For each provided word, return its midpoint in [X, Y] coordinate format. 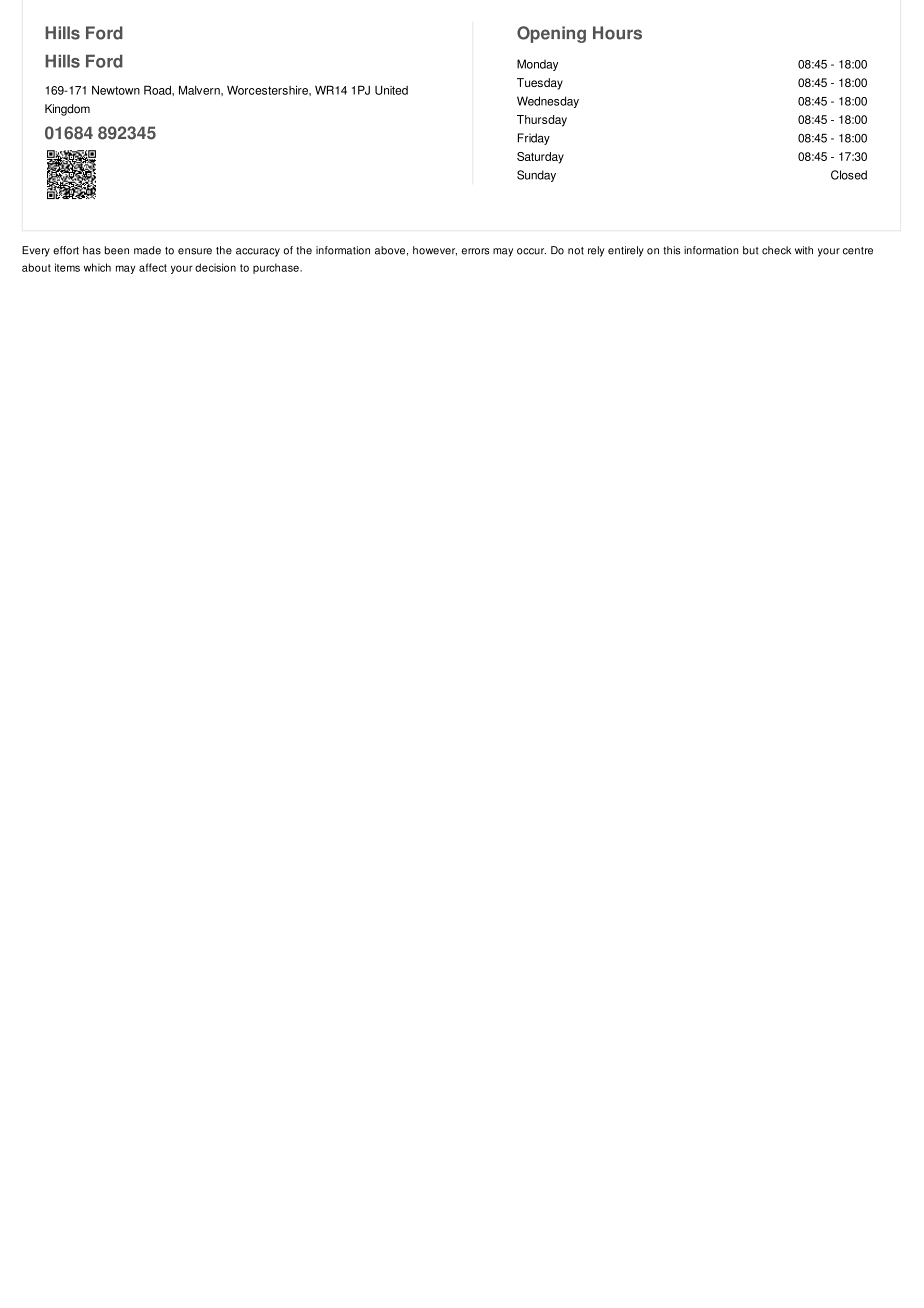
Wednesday [548, 102]
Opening [551, 34]
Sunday [536, 176]
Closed [849, 175]
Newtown [116, 90]
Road [158, 90]
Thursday [542, 121]
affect [153, 267]
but [751, 250]
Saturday [540, 158]
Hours [617, 33]
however [435, 251]
